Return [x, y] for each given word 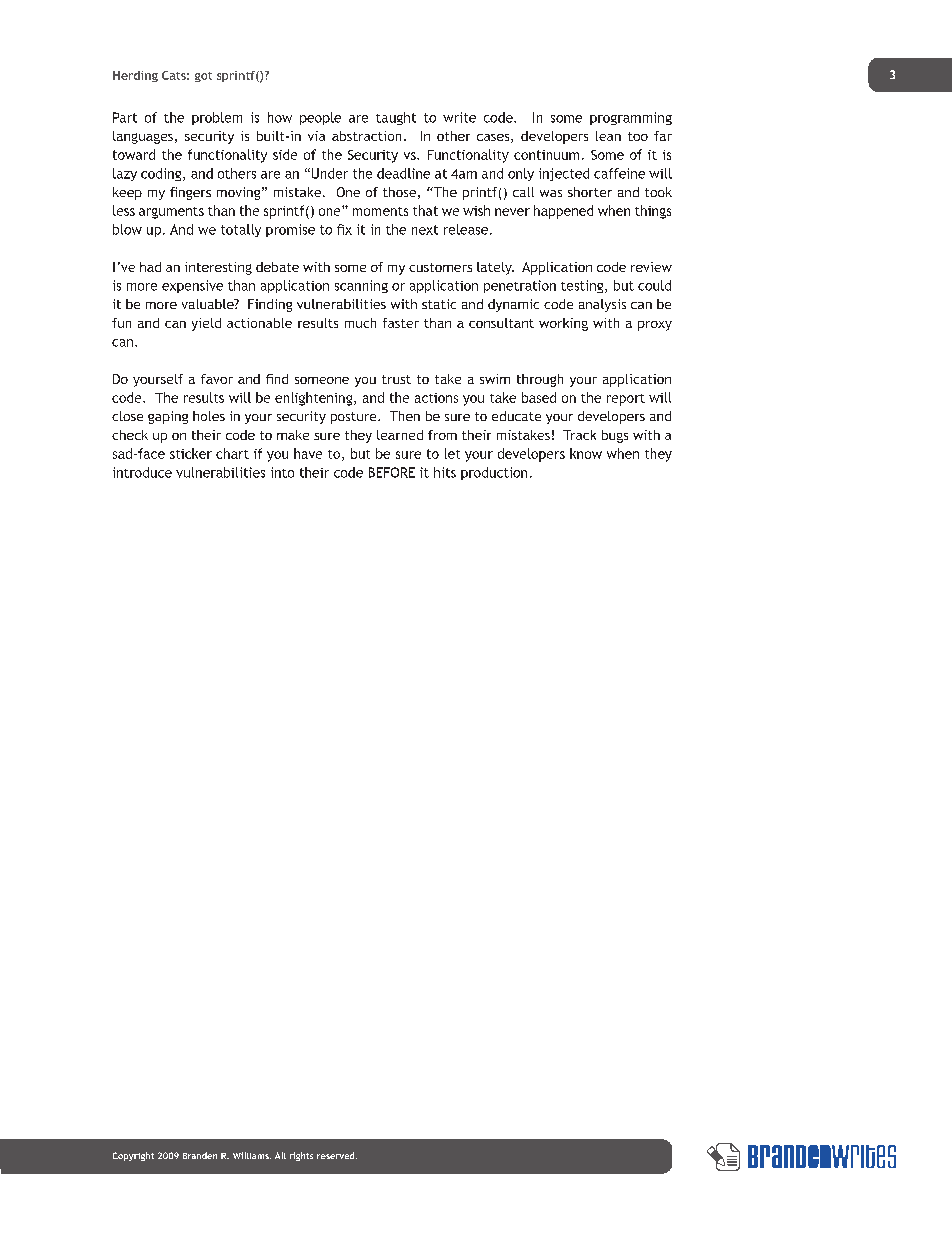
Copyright [133, 1156]
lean [608, 136]
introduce [142, 472]
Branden [200, 1155]
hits [445, 472]
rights [301, 1156]
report [626, 400]
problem [217, 118]
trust [396, 379]
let [452, 453]
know [586, 453]
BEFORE [392, 472]
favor [217, 379]
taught [396, 118]
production [494, 473]
